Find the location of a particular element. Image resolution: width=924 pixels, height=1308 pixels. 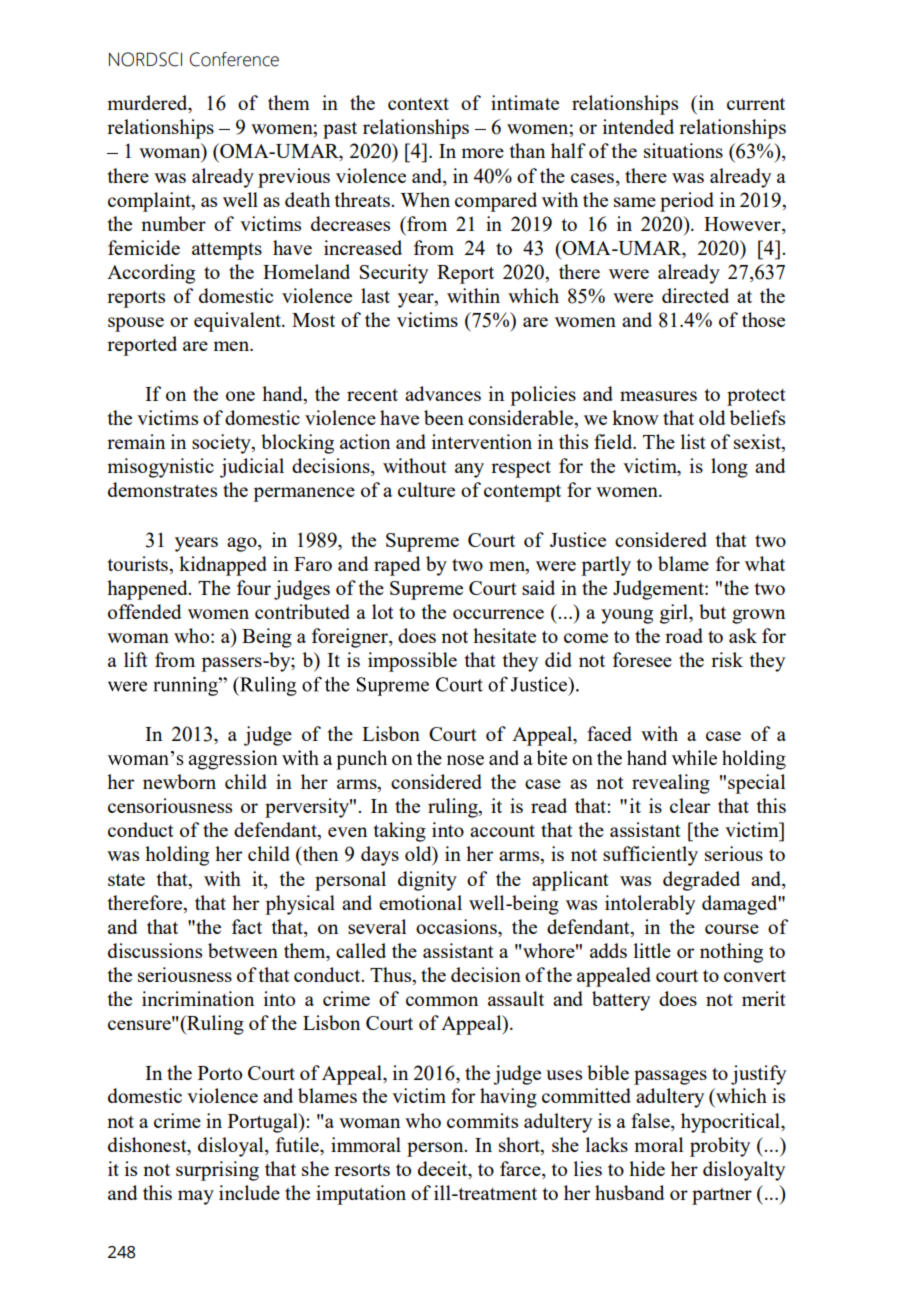

intended is located at coordinates (638, 126).
